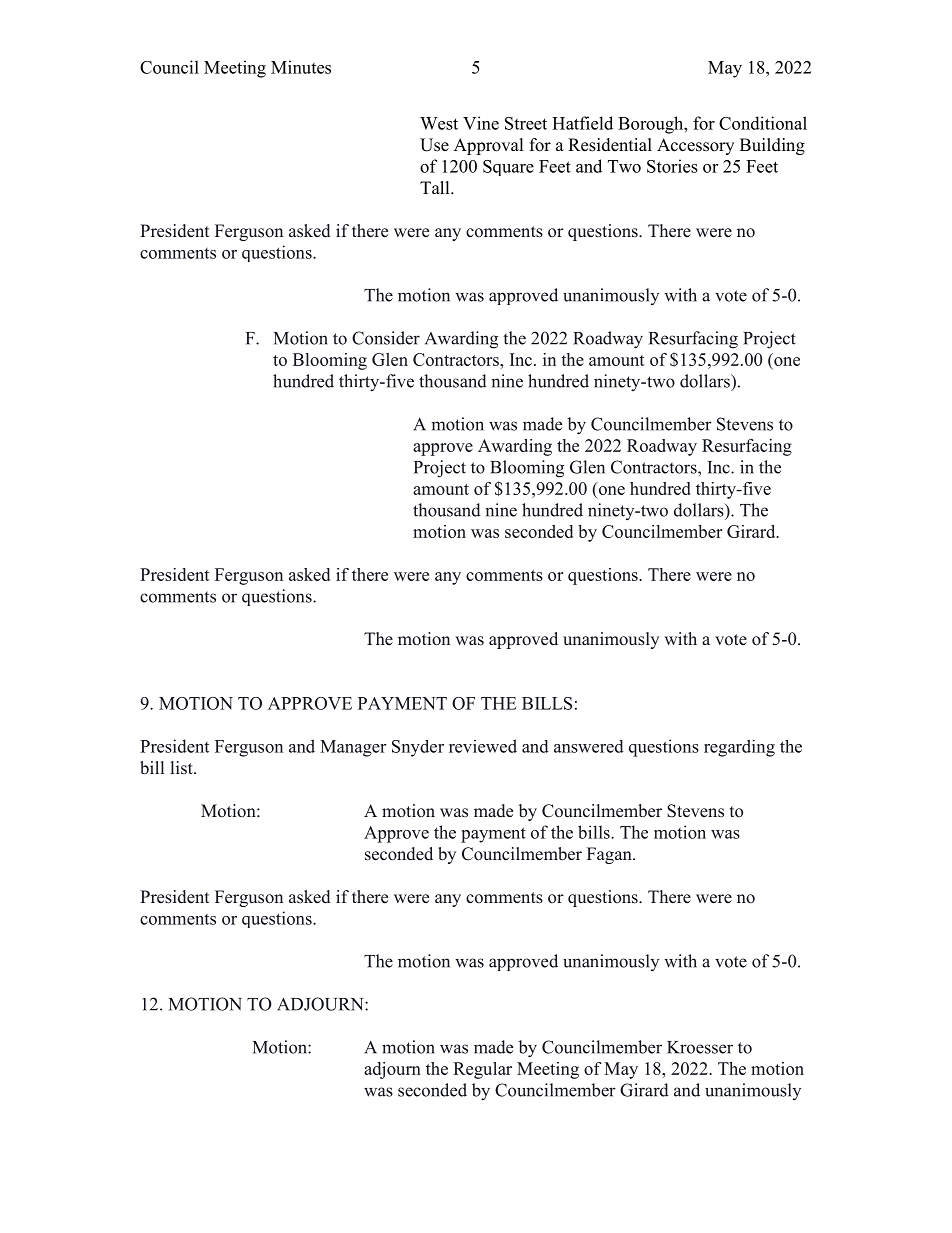 The image size is (952, 1233). Describe the element at coordinates (481, 123) in the screenshot. I see `Vine` at that location.
